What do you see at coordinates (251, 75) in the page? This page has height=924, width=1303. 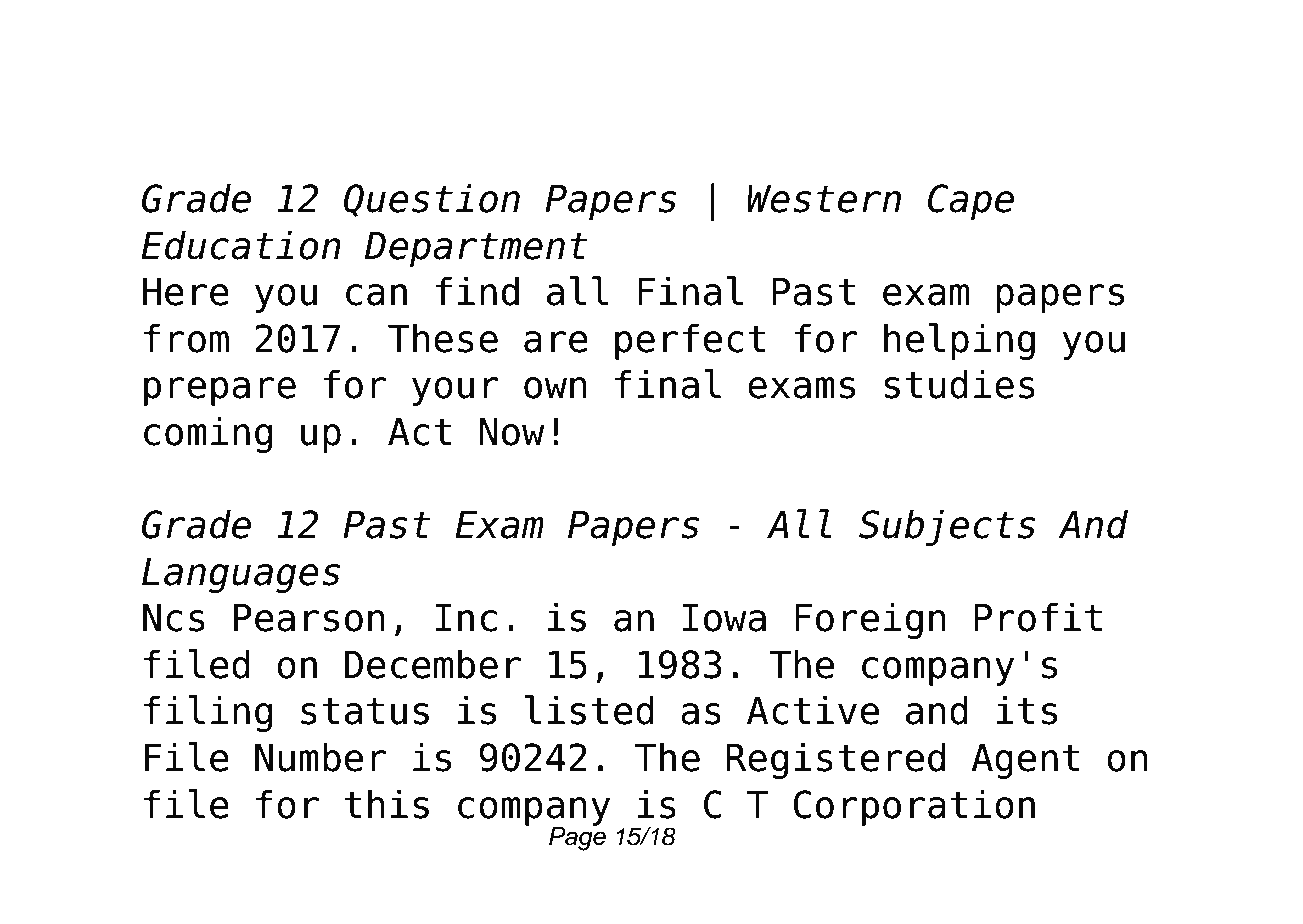 I see `Download` at bounding box center [251, 75].
